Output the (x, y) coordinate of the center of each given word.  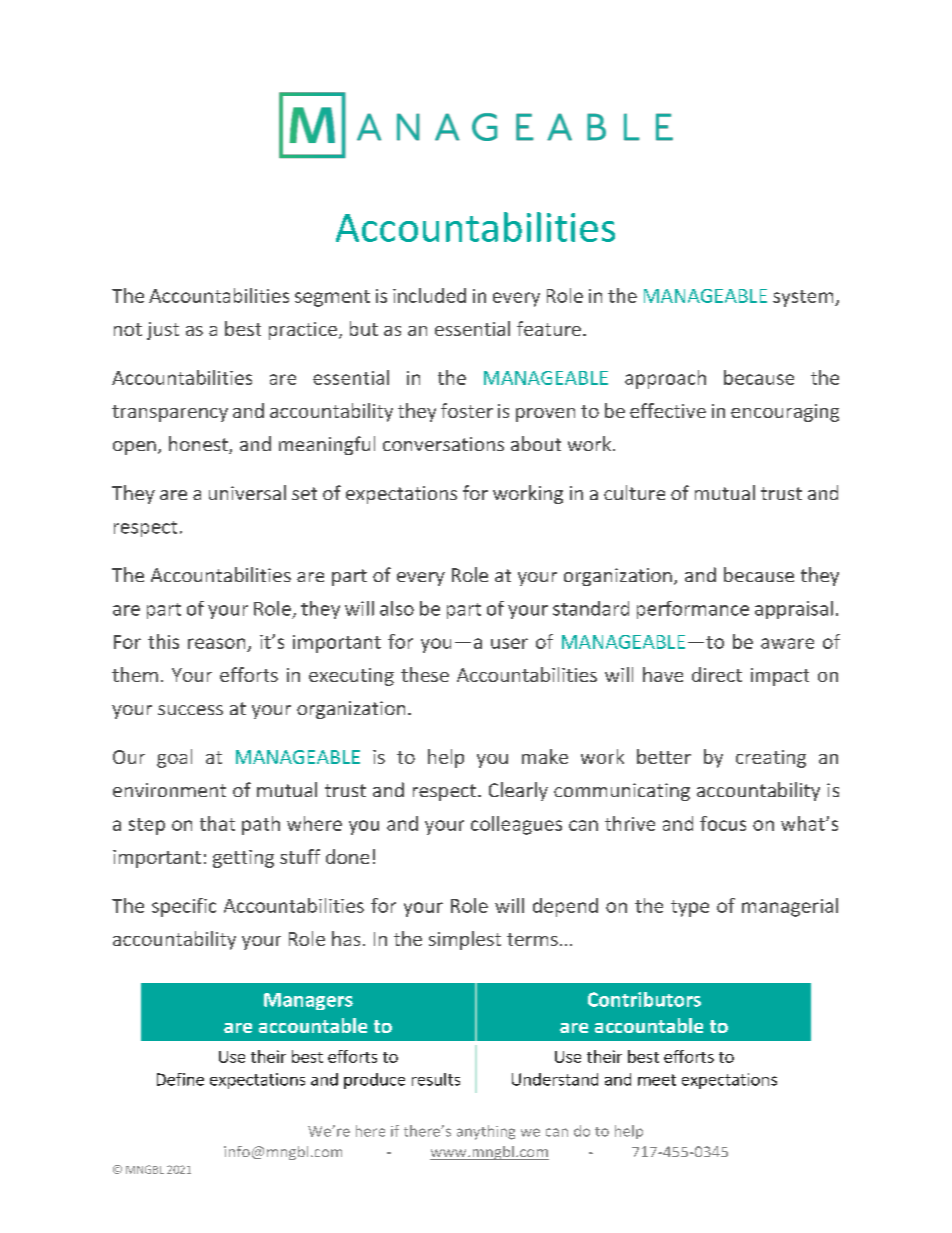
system (804, 298)
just (163, 331)
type (690, 908)
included (429, 295)
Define (180, 1079)
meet (657, 1080)
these (425, 674)
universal (247, 492)
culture (634, 492)
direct (717, 674)
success (190, 710)
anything (486, 1132)
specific (184, 907)
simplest (465, 940)
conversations (443, 444)
